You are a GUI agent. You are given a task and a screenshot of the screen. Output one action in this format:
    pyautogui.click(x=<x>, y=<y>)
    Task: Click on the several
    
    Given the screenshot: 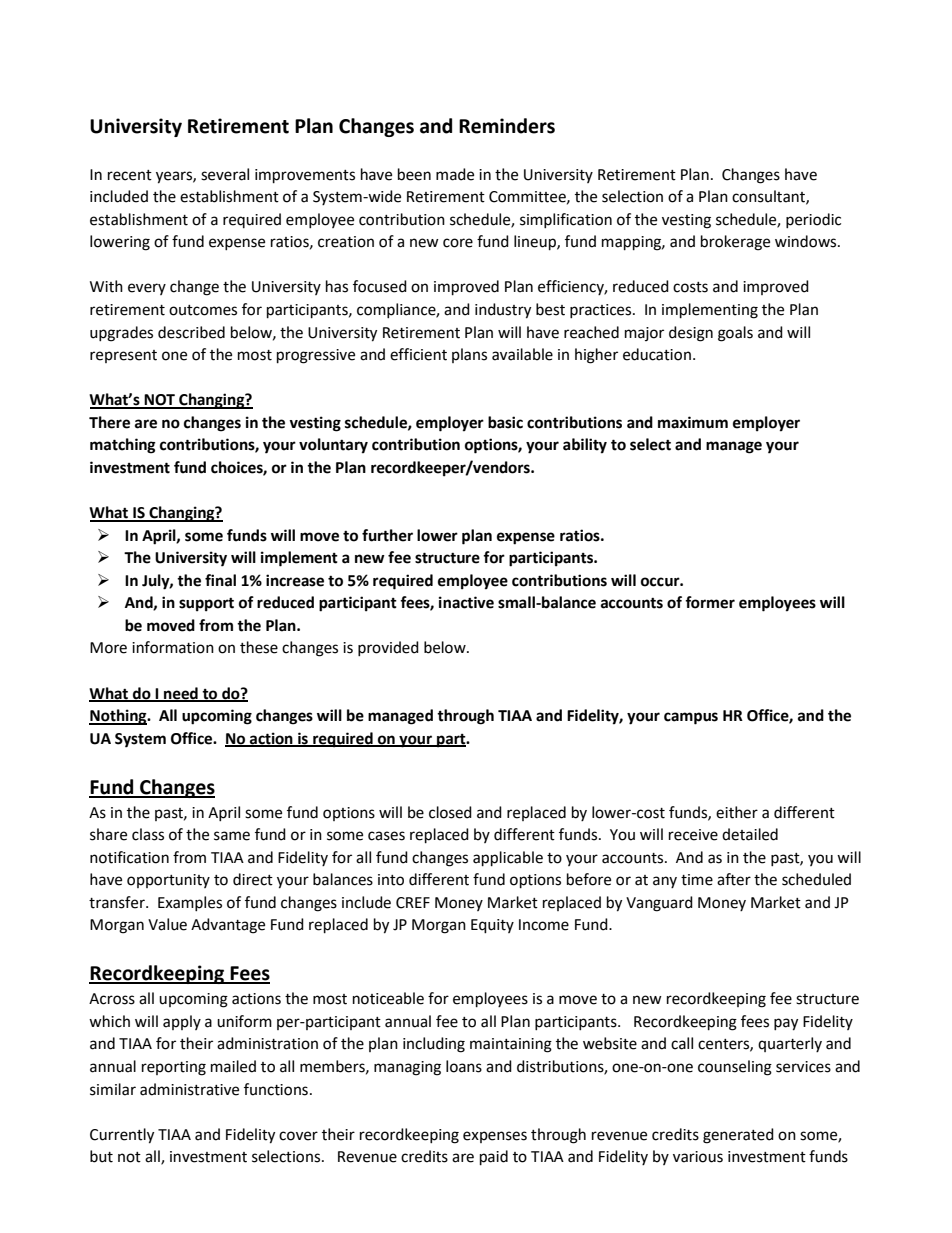 What is the action you would take?
    pyautogui.click(x=225, y=174)
